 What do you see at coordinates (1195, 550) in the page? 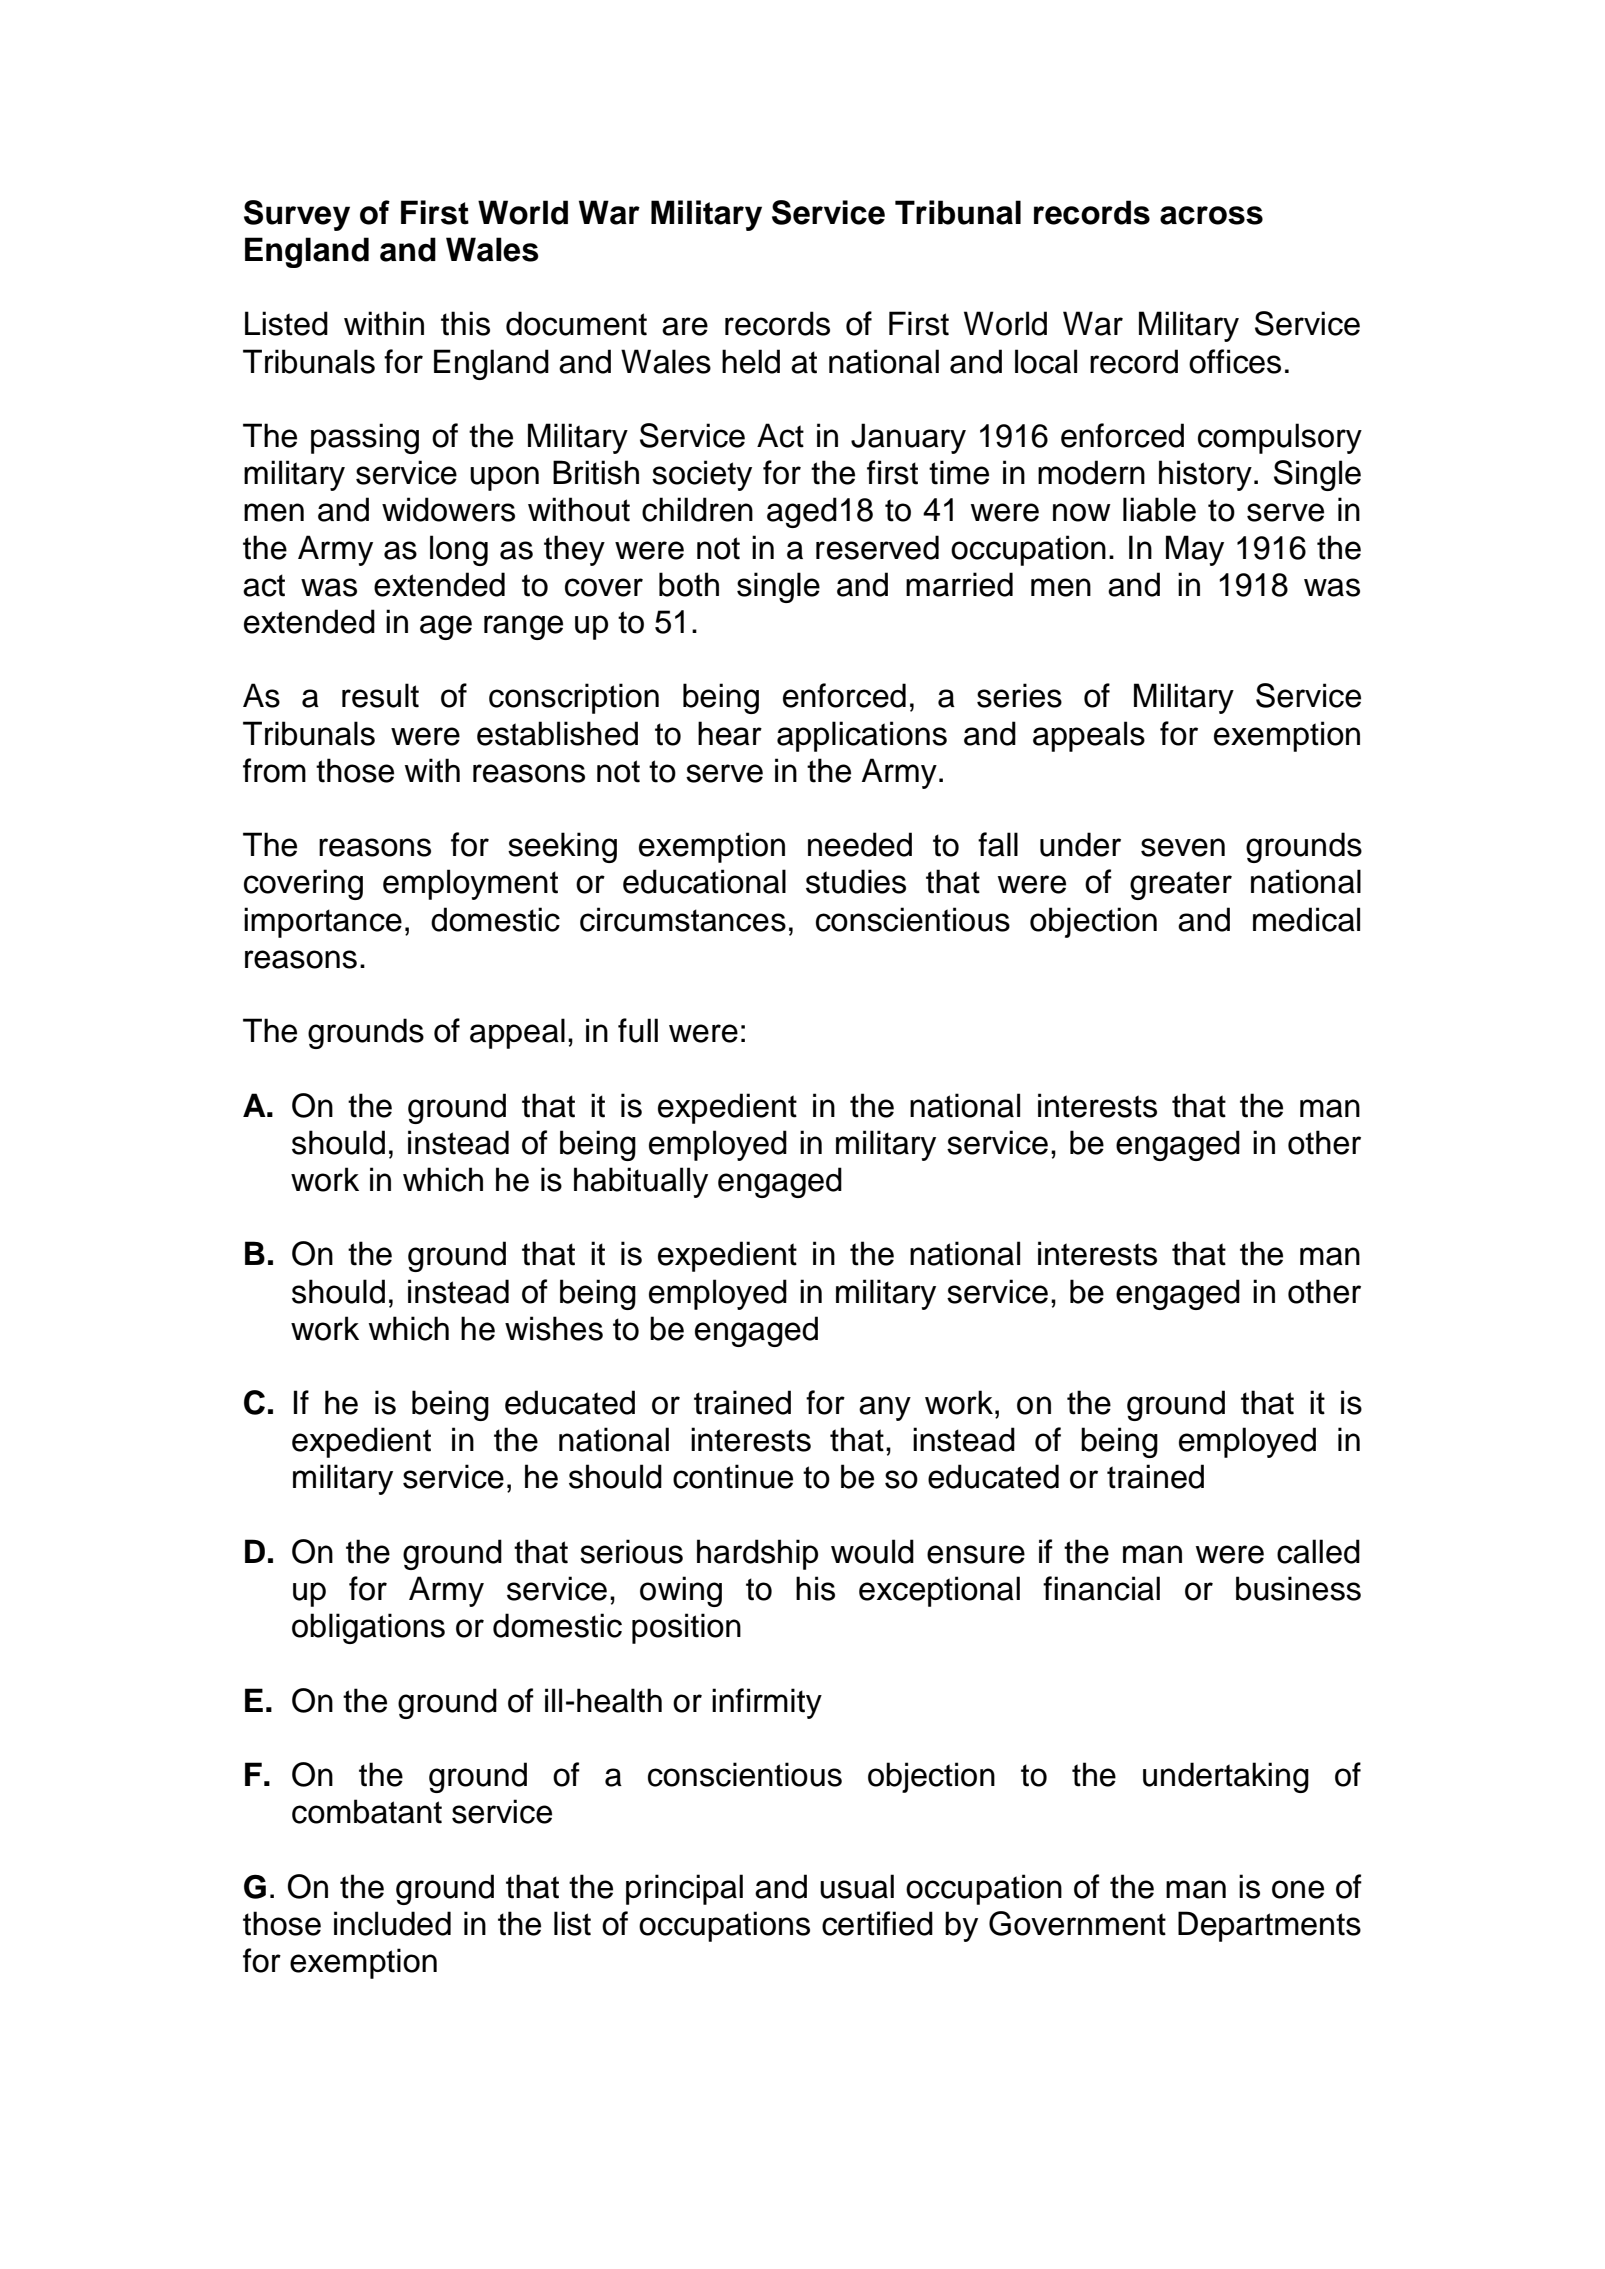
I see `May` at bounding box center [1195, 550].
